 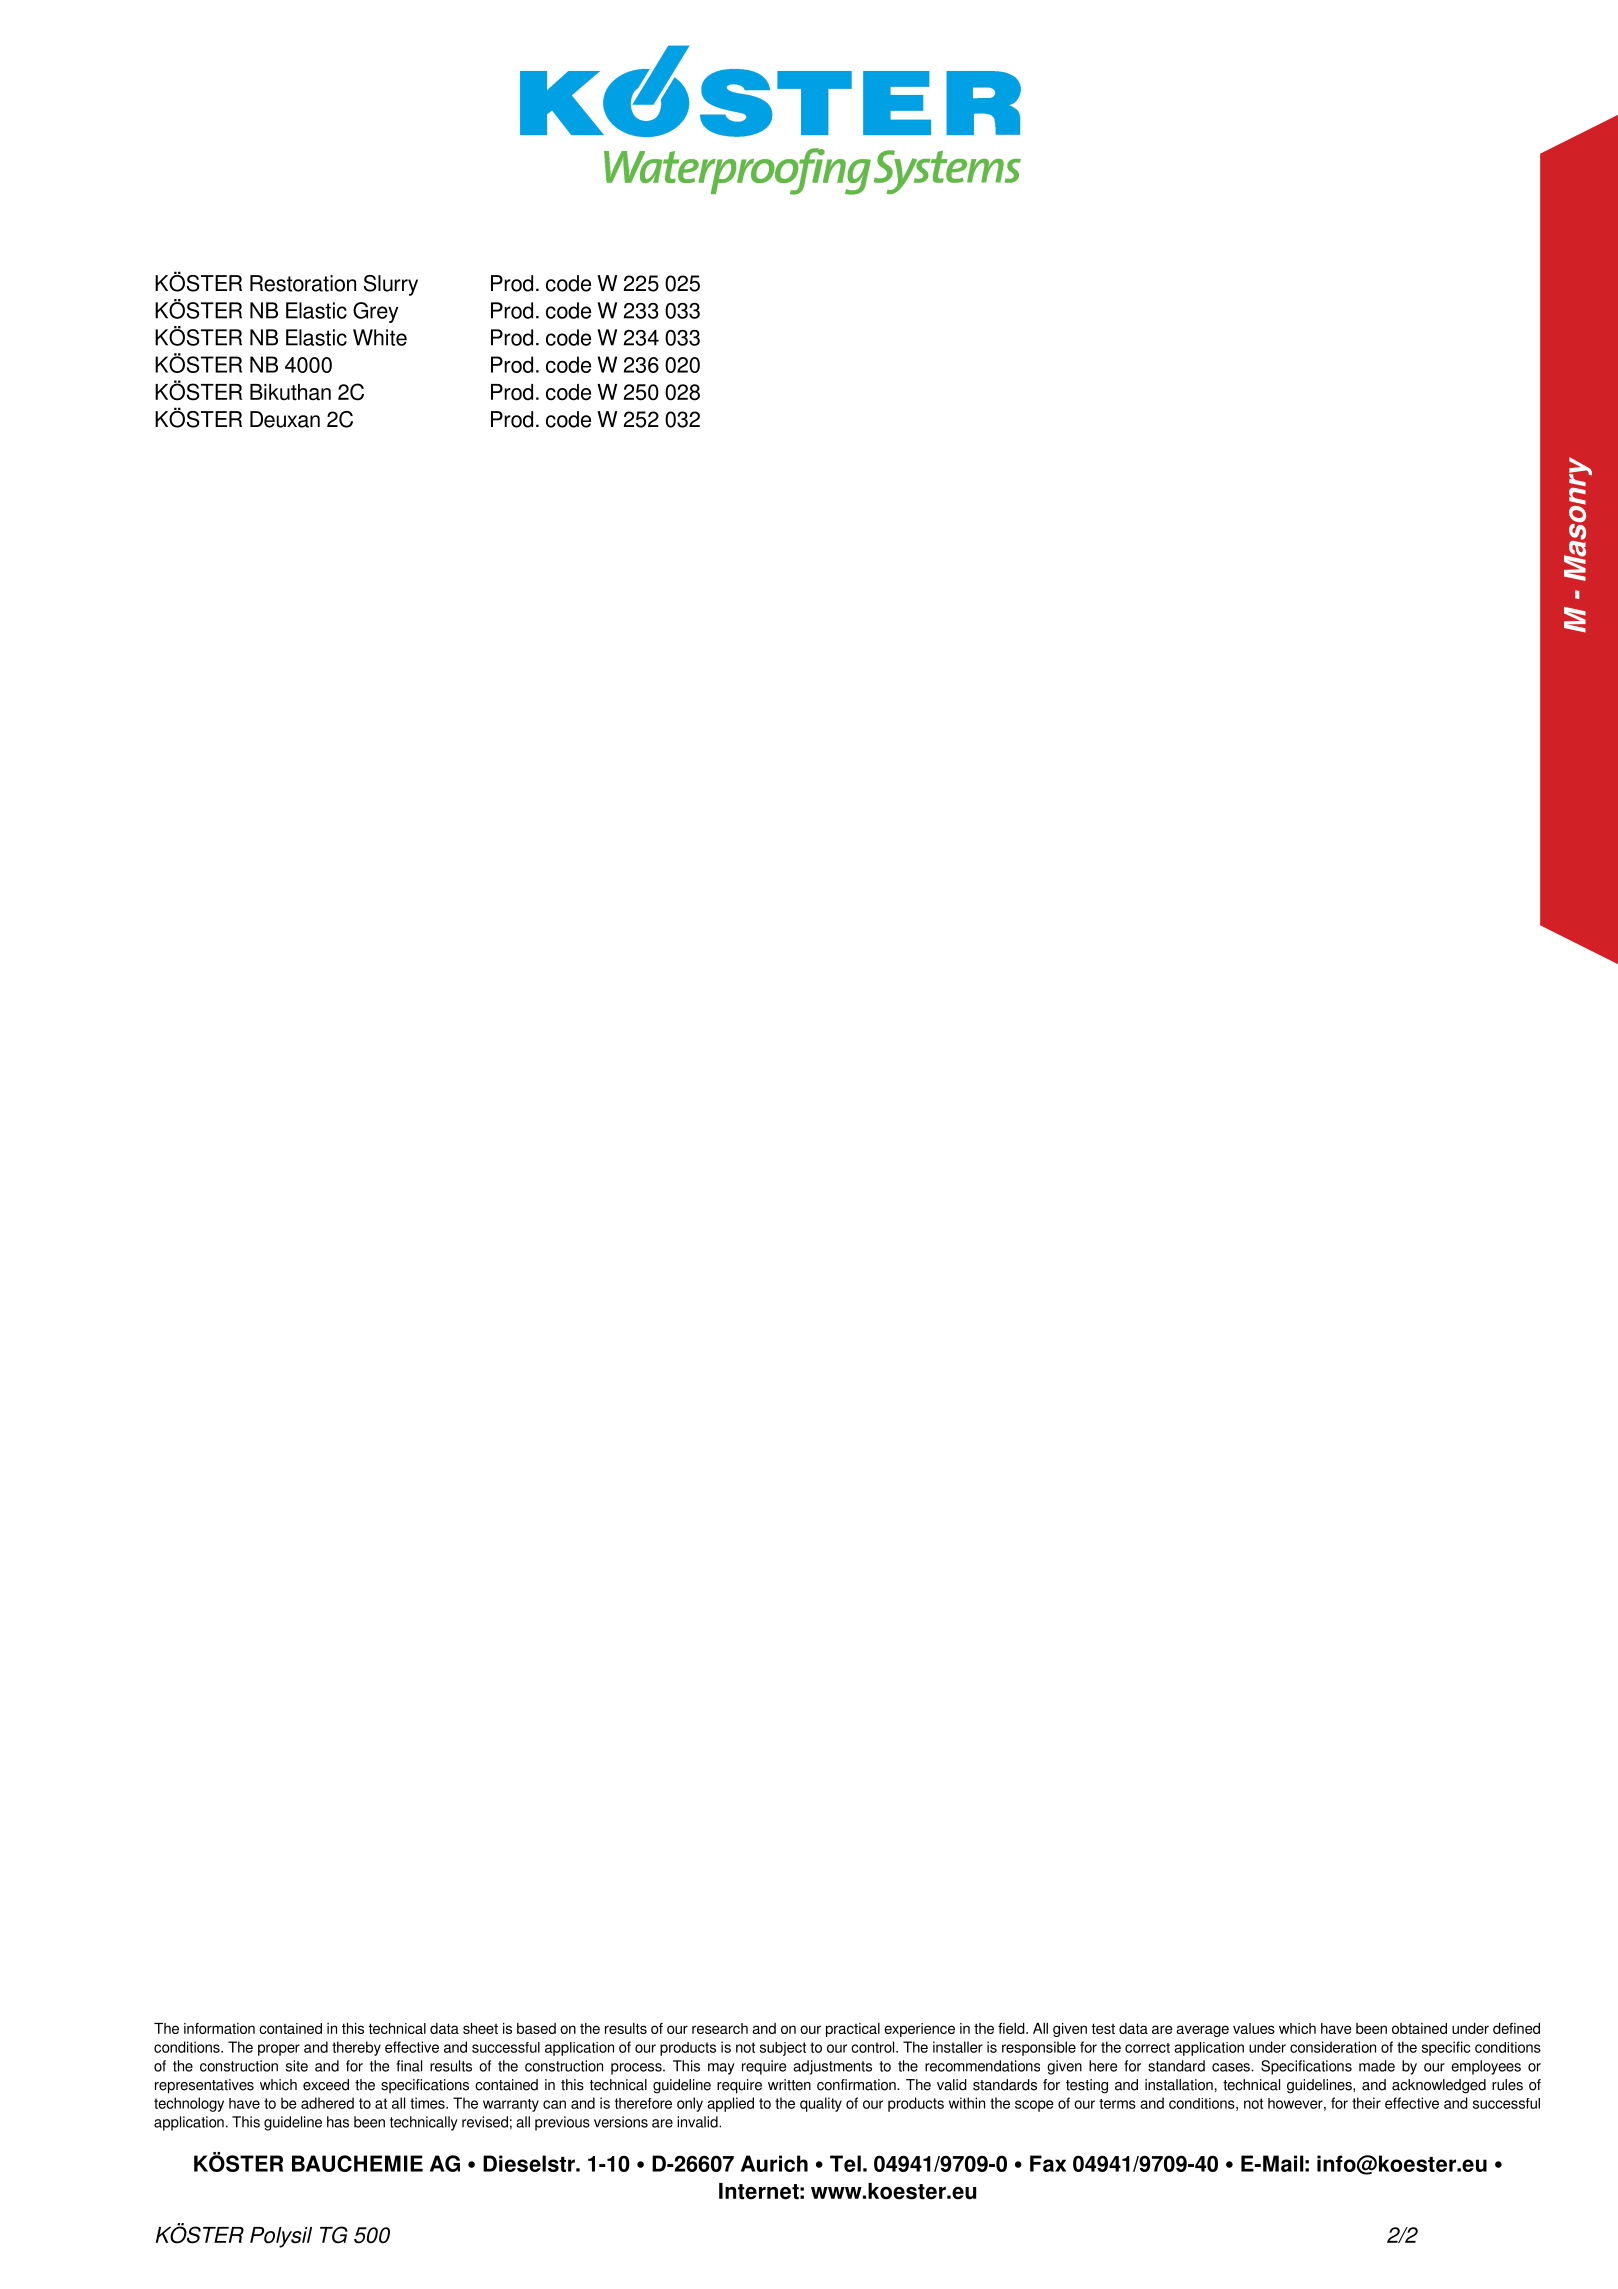 What do you see at coordinates (391, 285) in the document?
I see `Slurry` at bounding box center [391, 285].
